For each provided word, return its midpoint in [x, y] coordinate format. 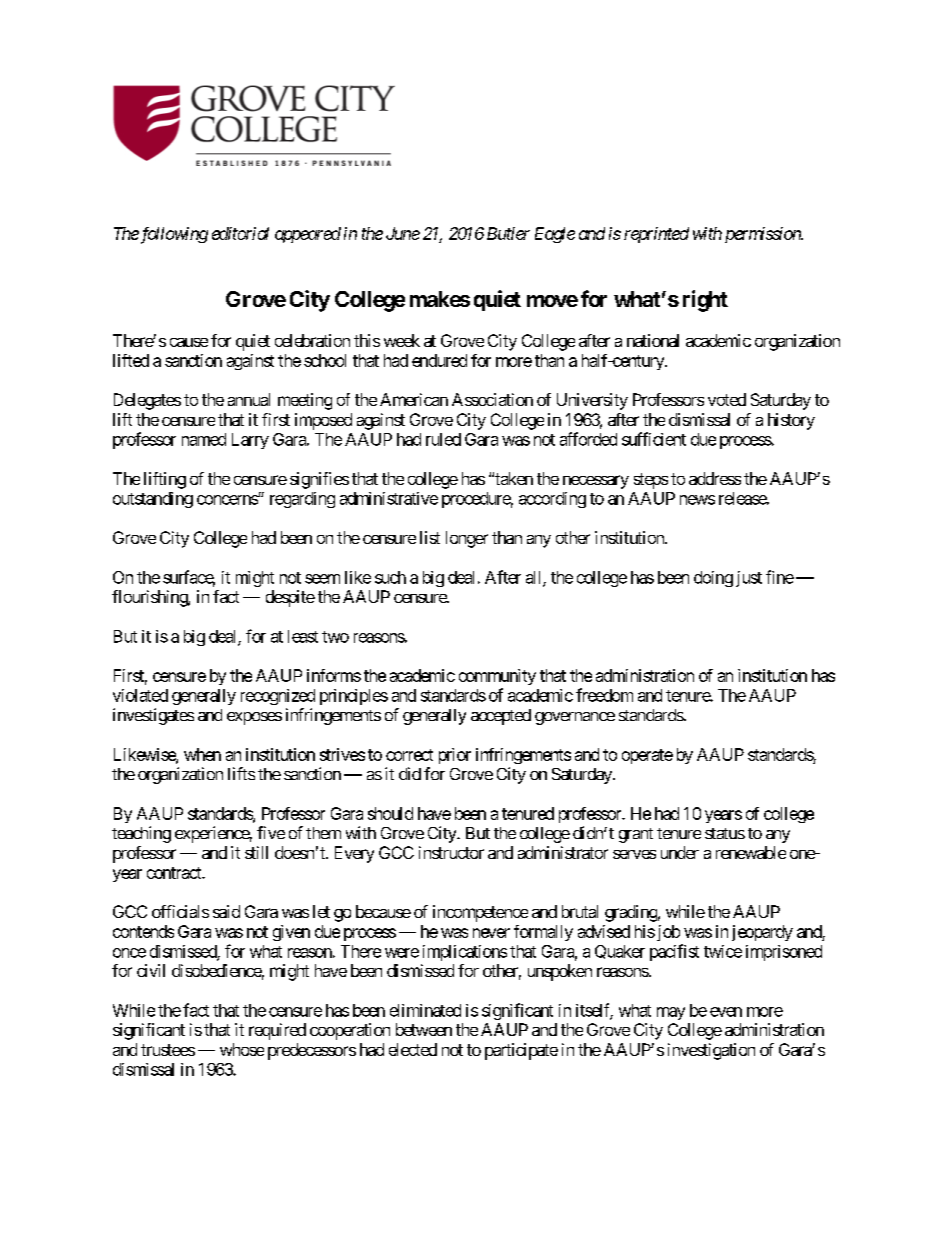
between [424, 1029]
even [726, 1012]
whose [242, 1049]
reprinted [656, 235]
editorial [240, 233]
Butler [508, 233]
